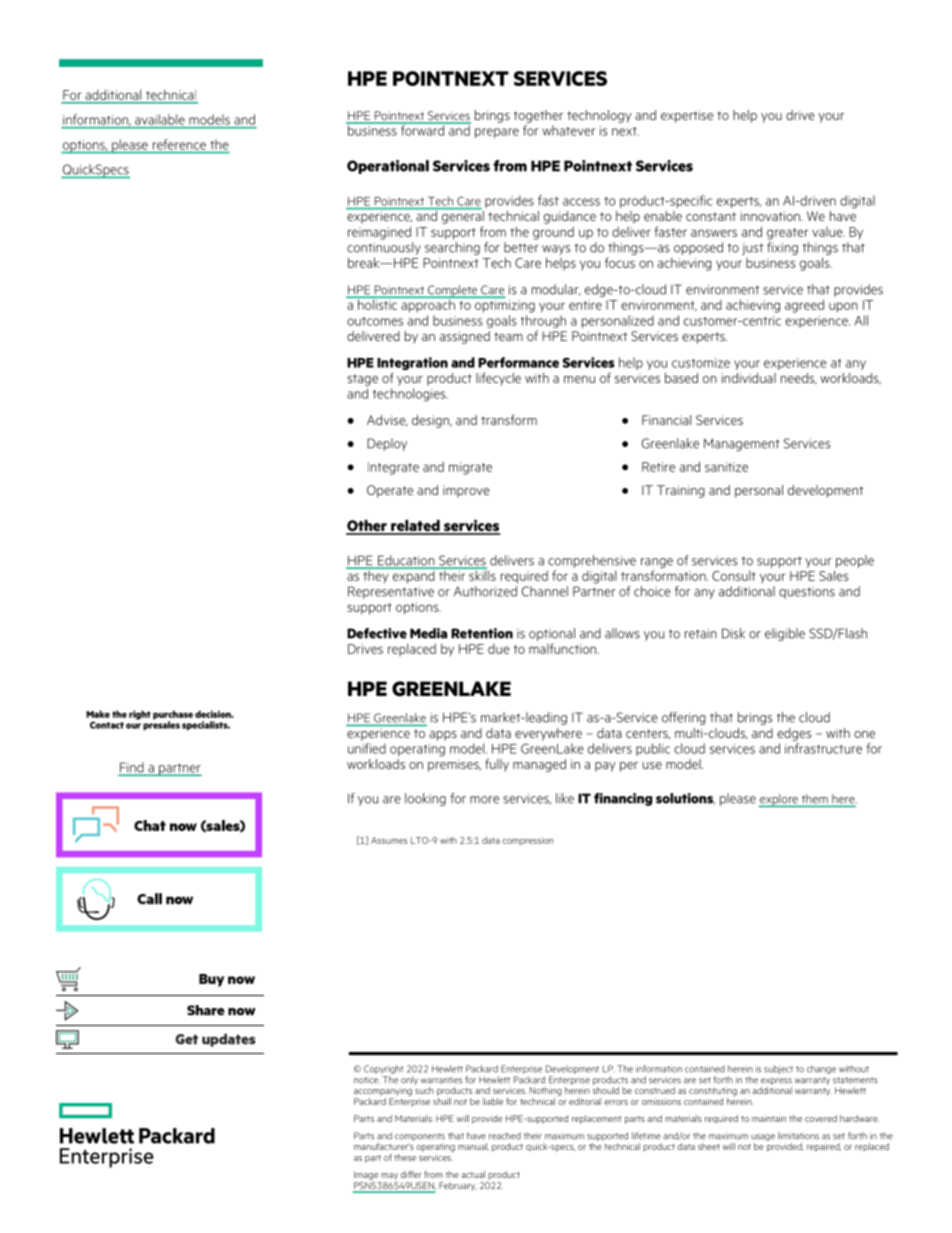  I want to click on prepare, so click(497, 133).
